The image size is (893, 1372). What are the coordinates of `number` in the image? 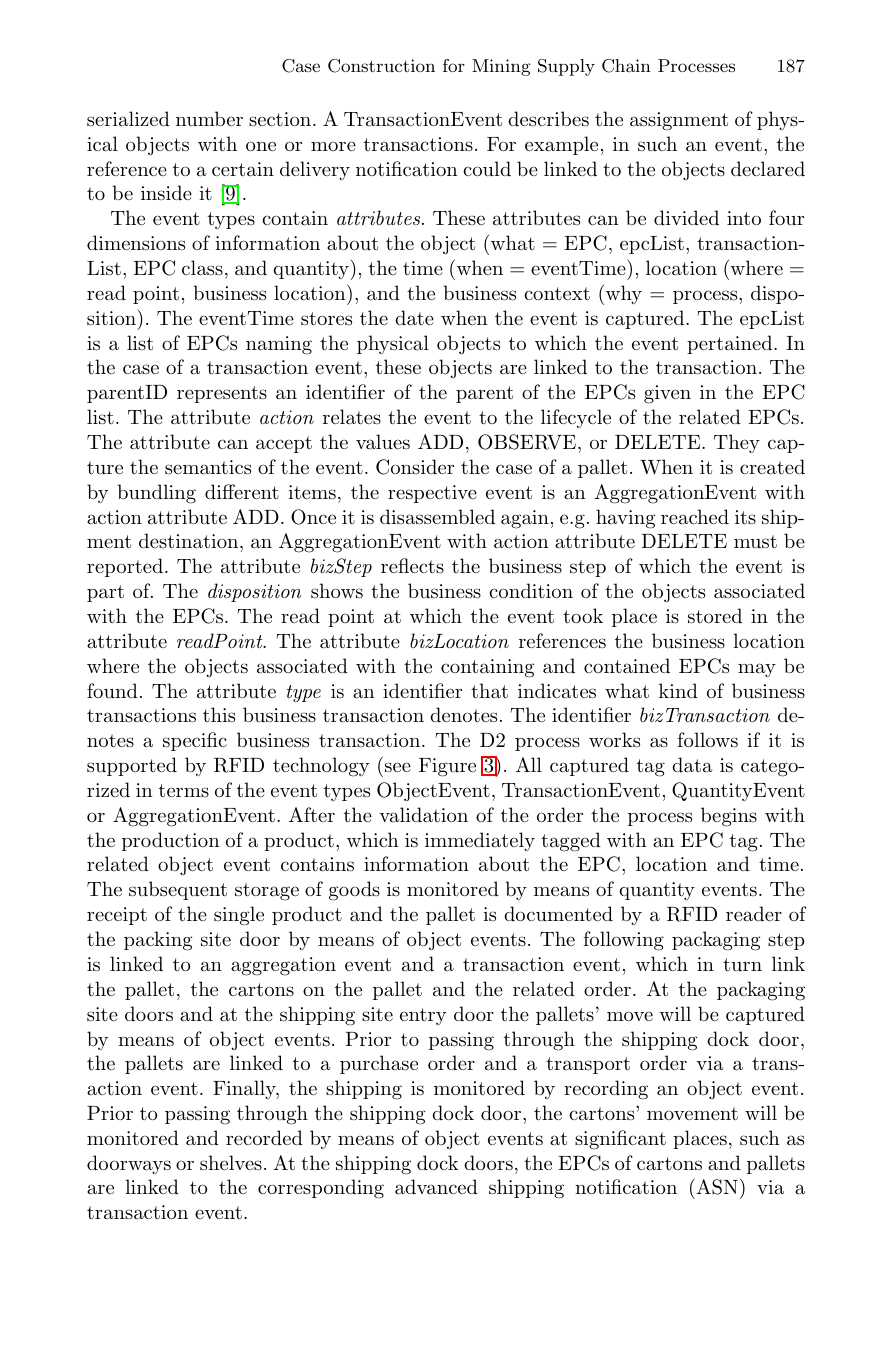 It's located at (209, 119).
